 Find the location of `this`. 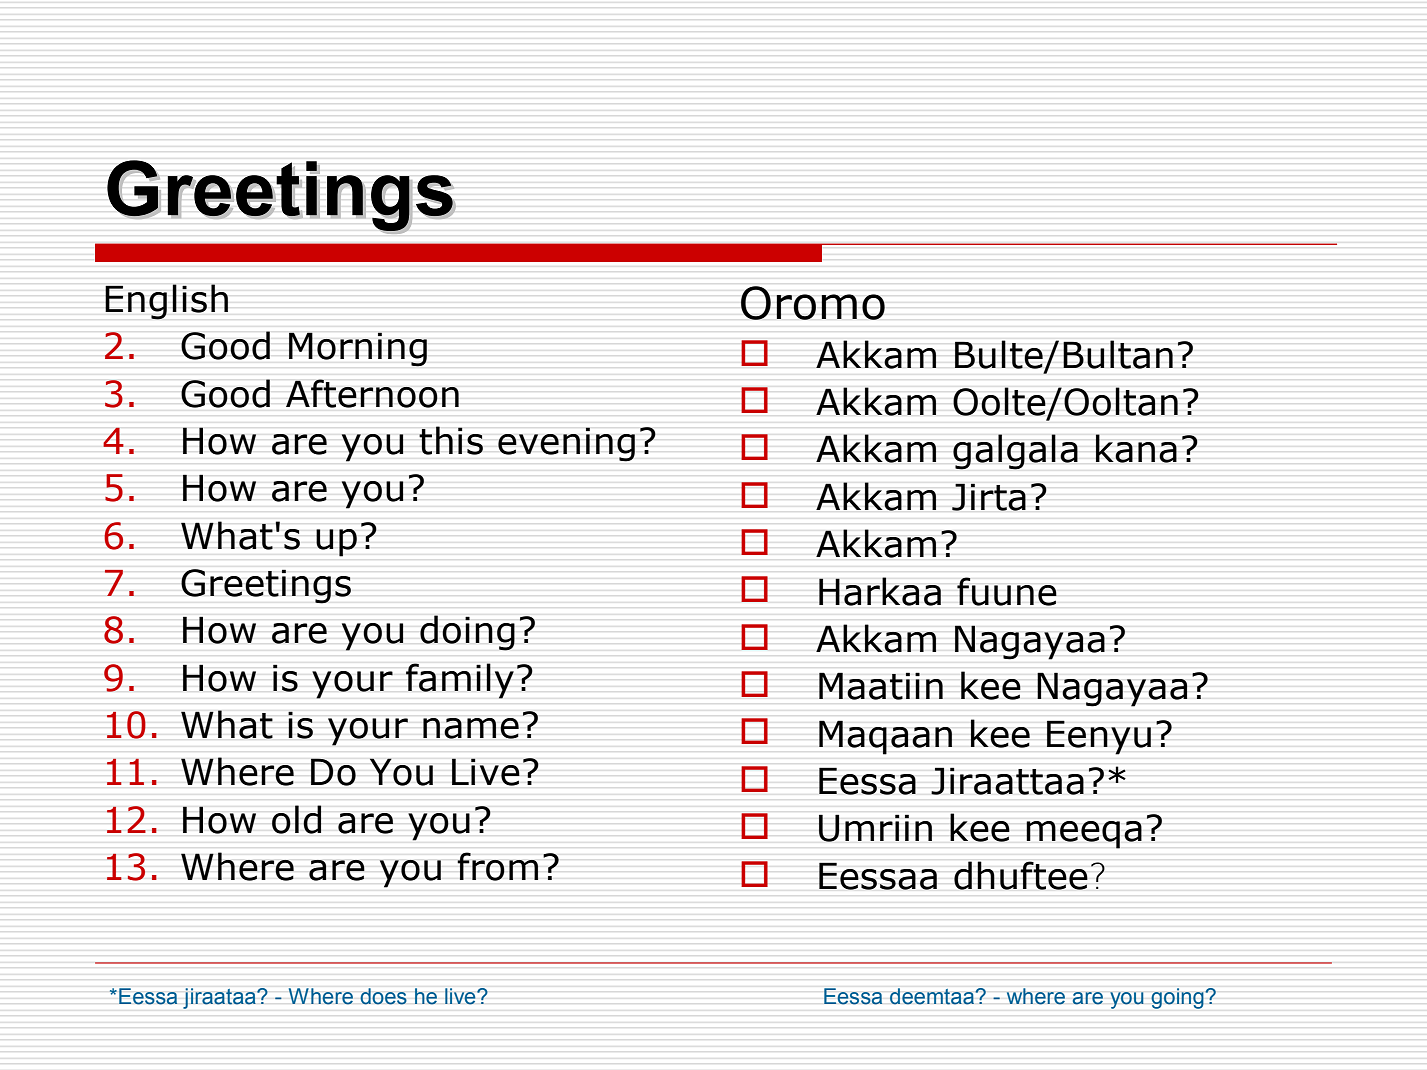

this is located at coordinates (451, 440).
